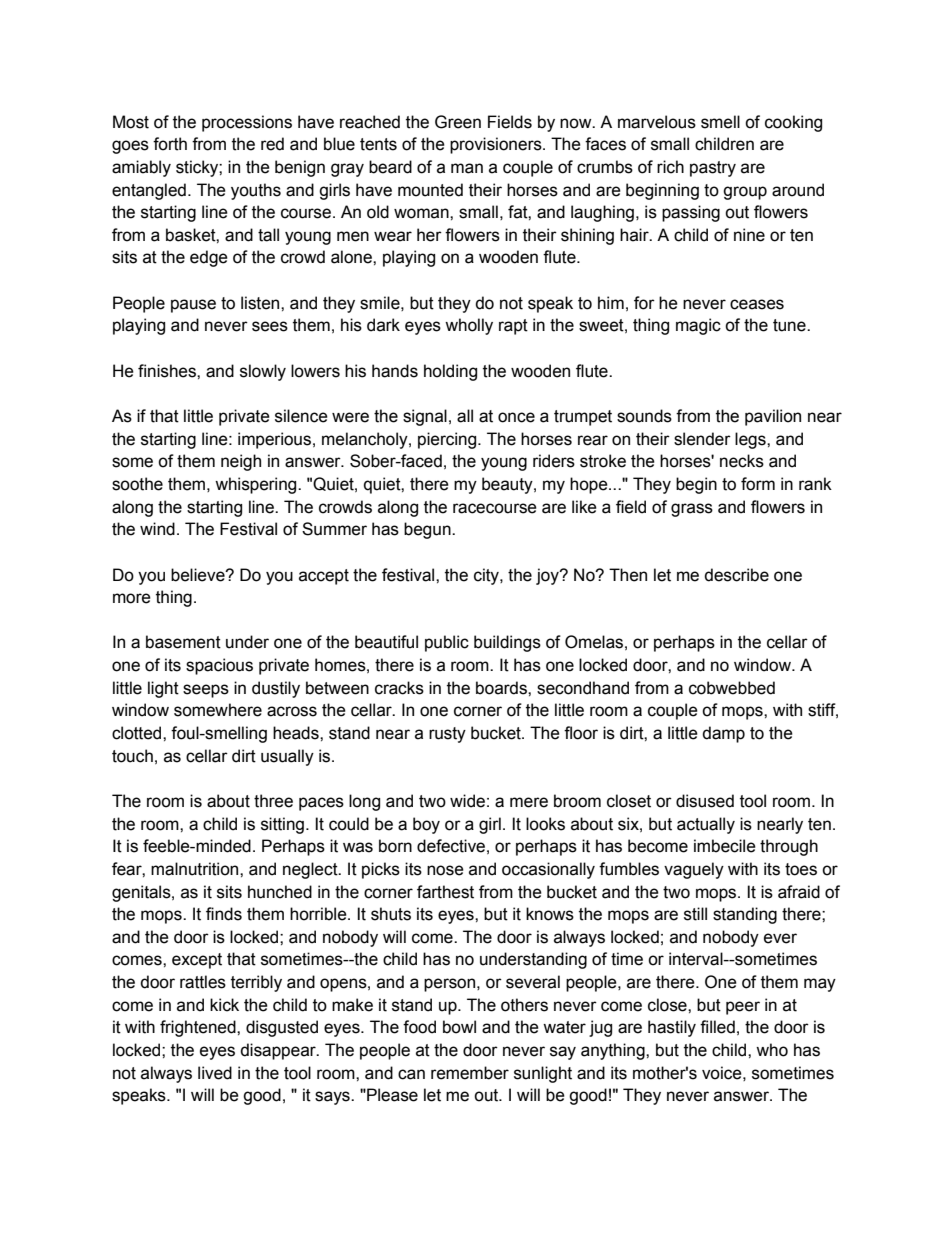 The height and width of the screenshot is (1233, 952). Describe the element at coordinates (487, 576) in the screenshot. I see `city` at that location.
